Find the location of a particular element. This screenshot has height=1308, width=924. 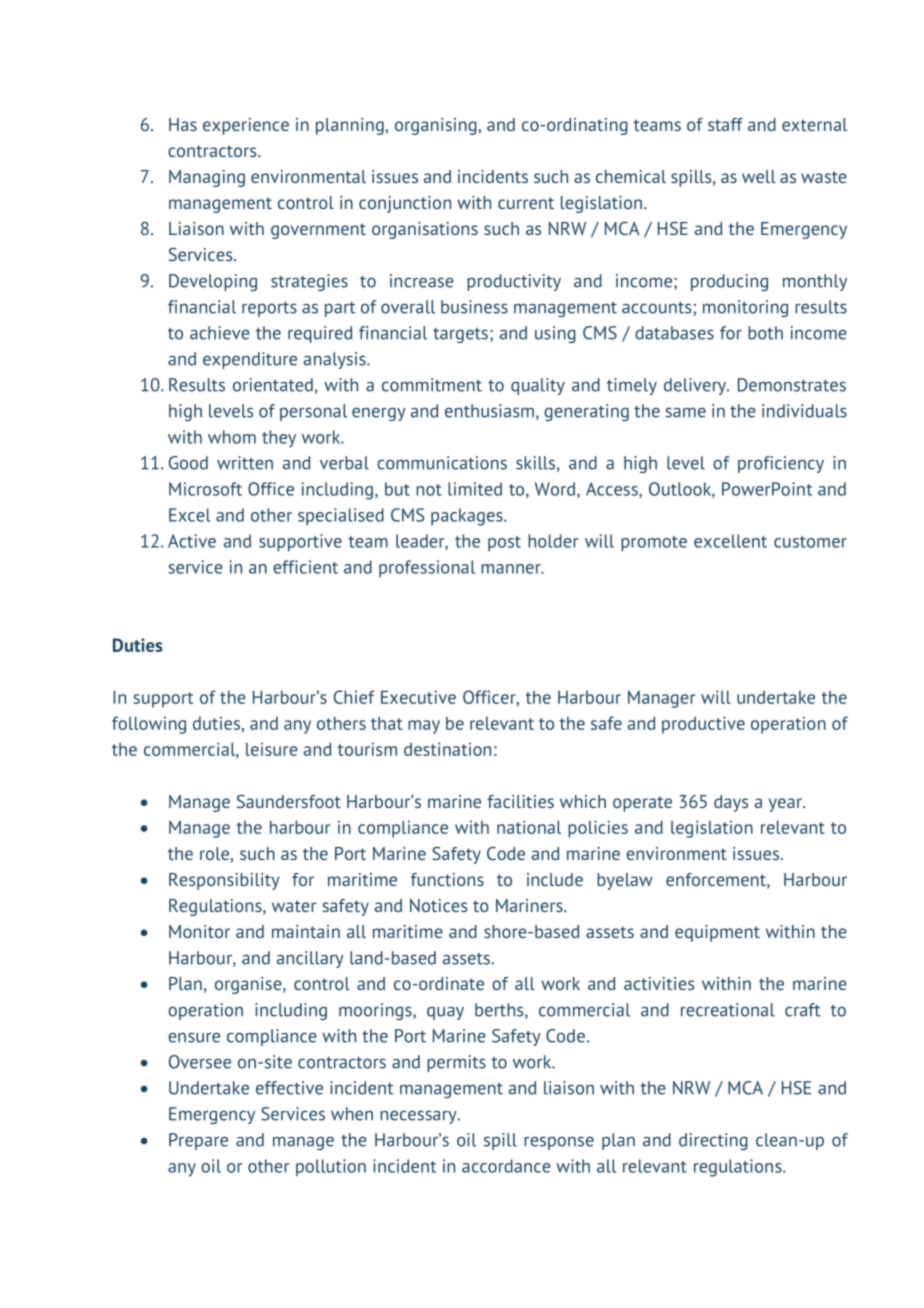

Prepare is located at coordinates (198, 1141).
